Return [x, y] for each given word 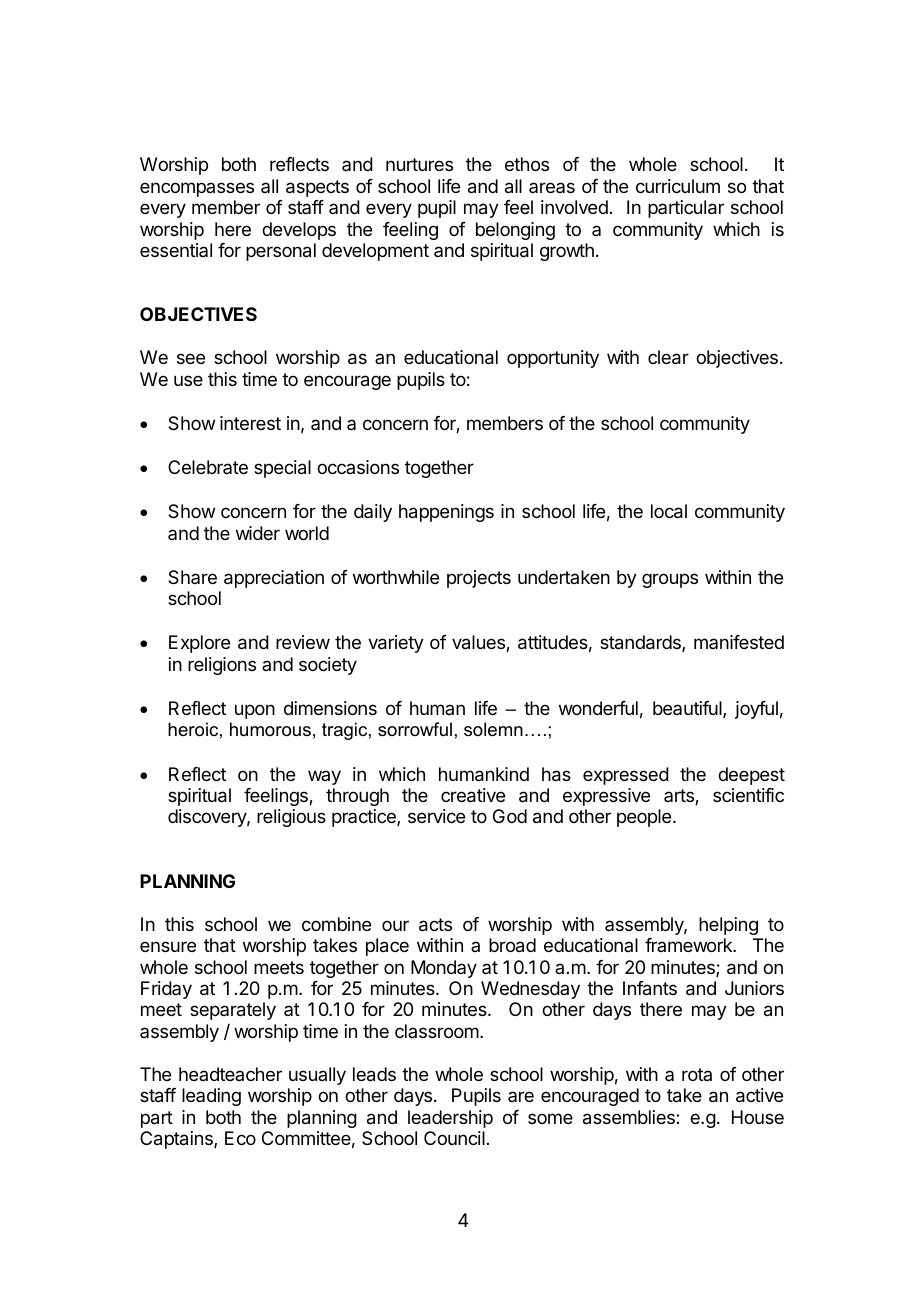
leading [211, 1097]
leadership [450, 1119]
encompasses [197, 189]
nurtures [419, 164]
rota [697, 1074]
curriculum [678, 186]
